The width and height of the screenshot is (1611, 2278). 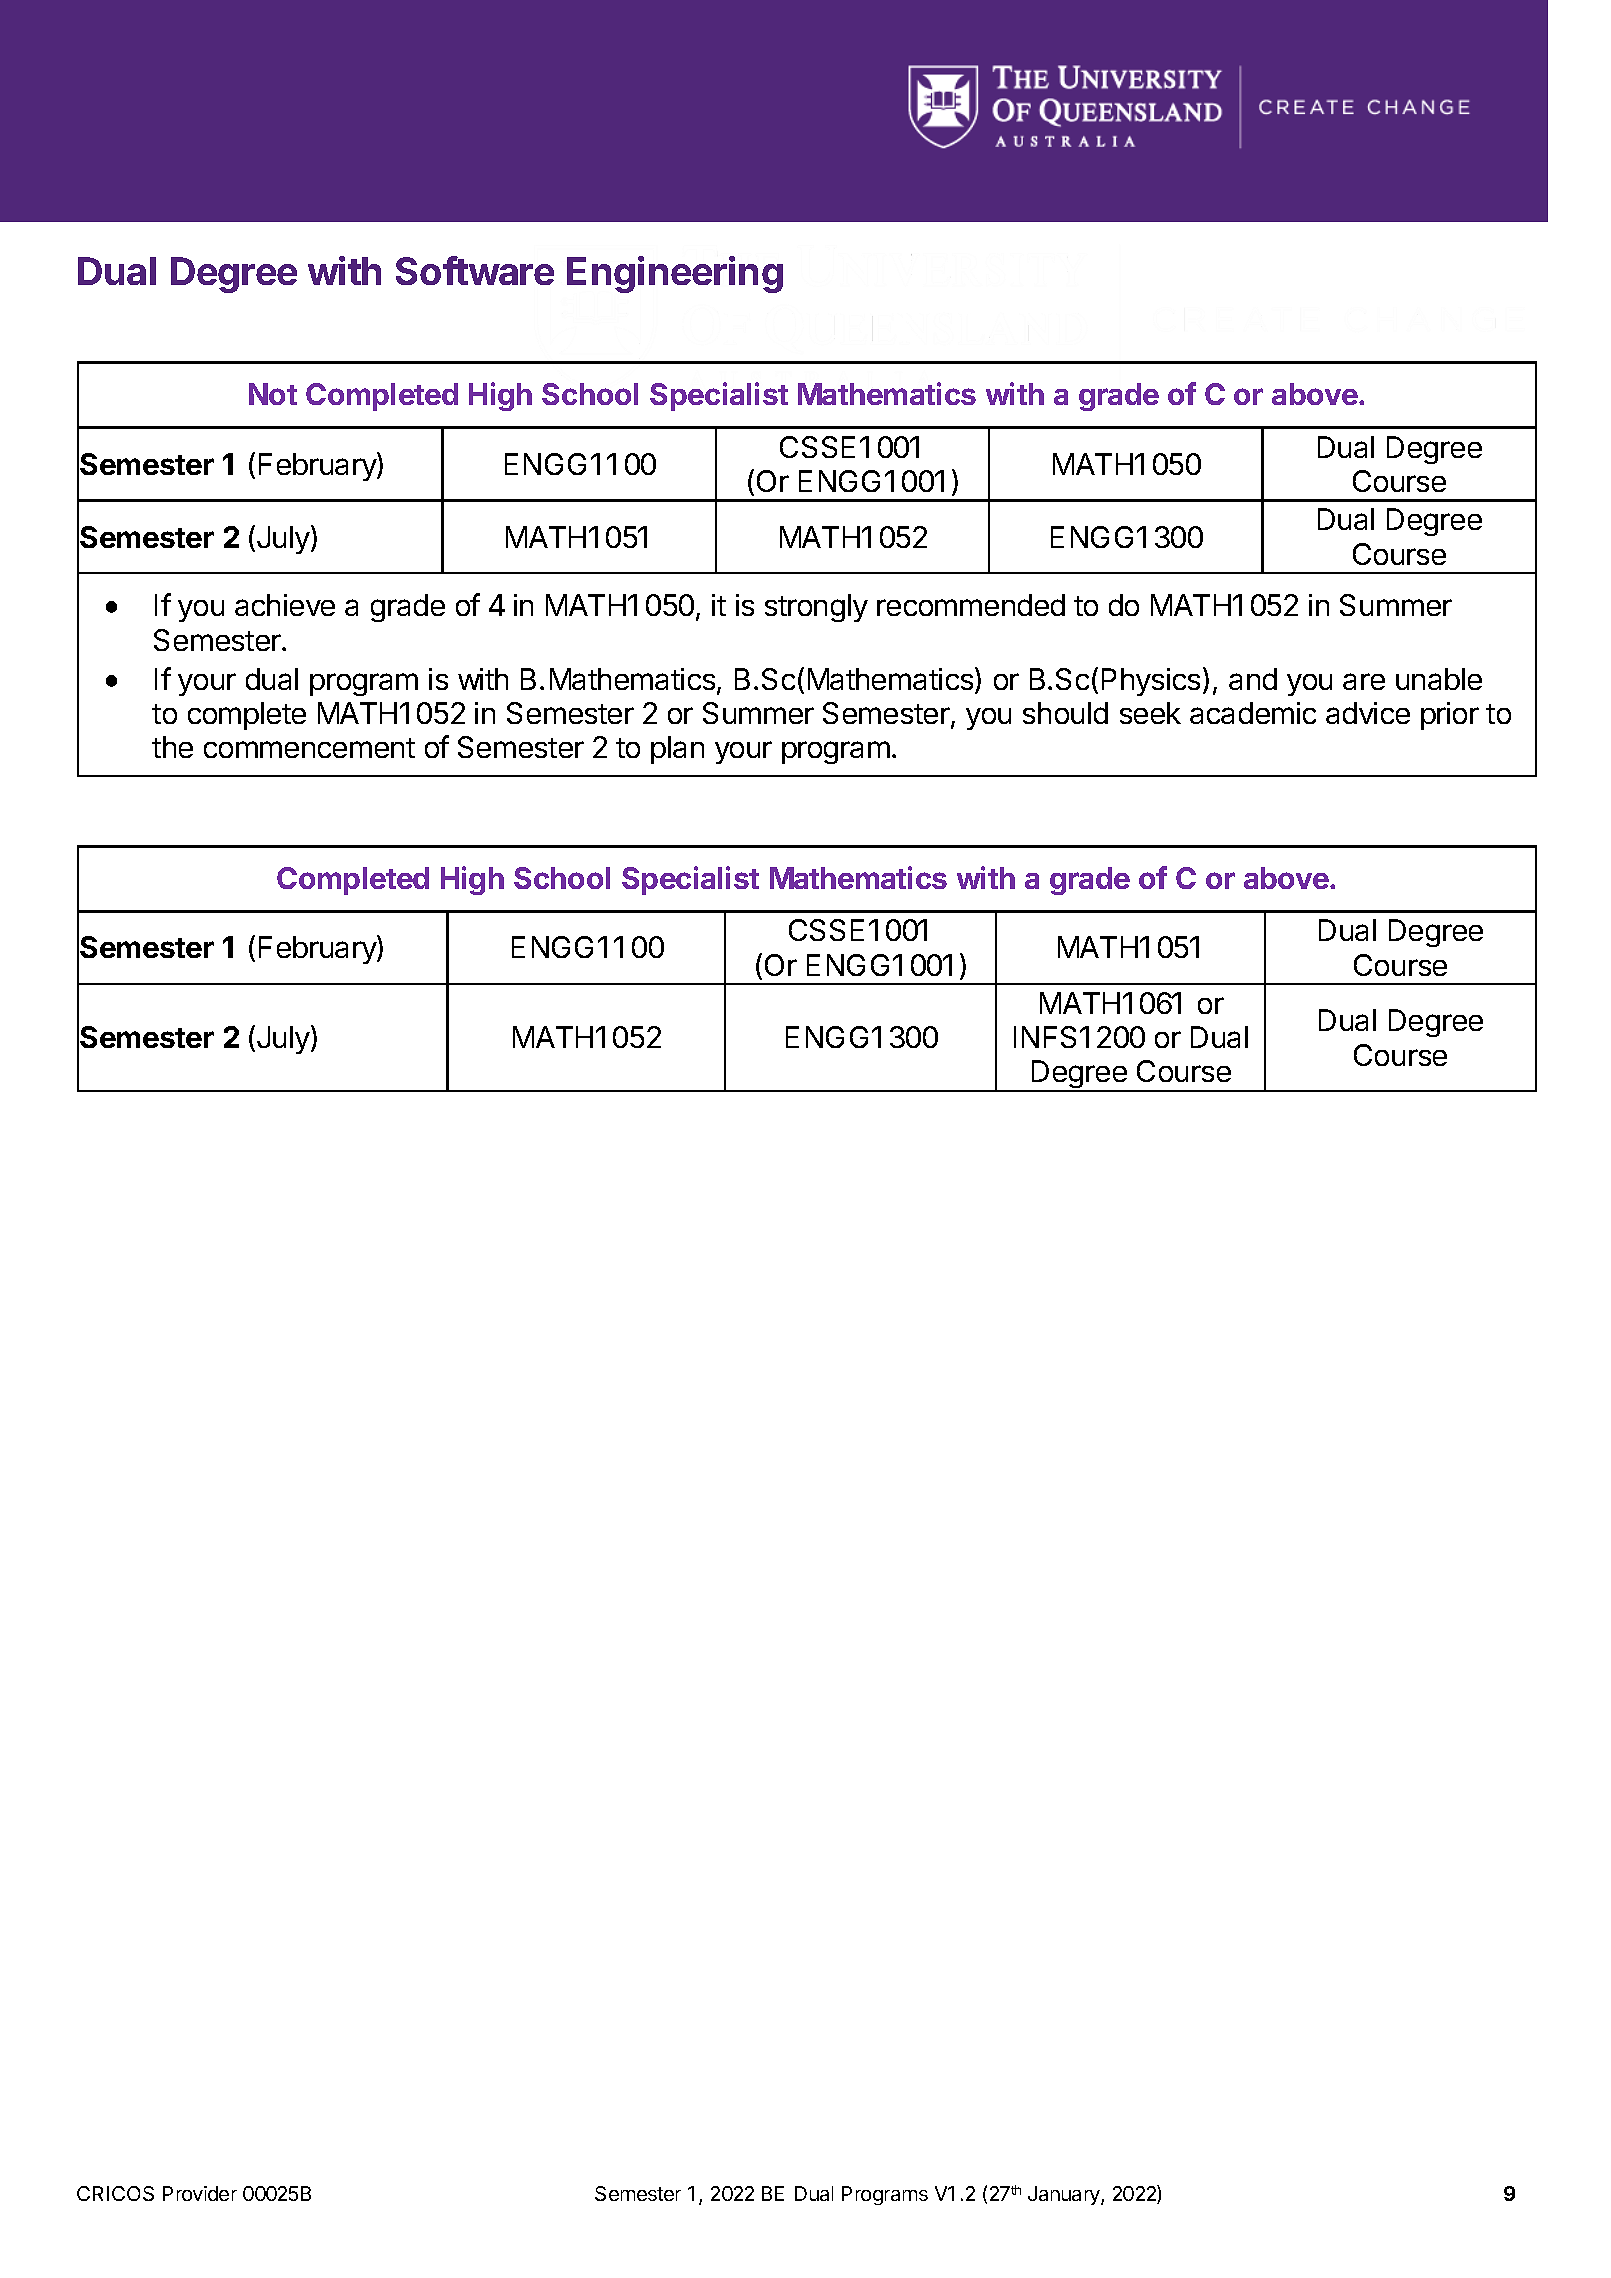 I want to click on should, so click(x=1065, y=713).
